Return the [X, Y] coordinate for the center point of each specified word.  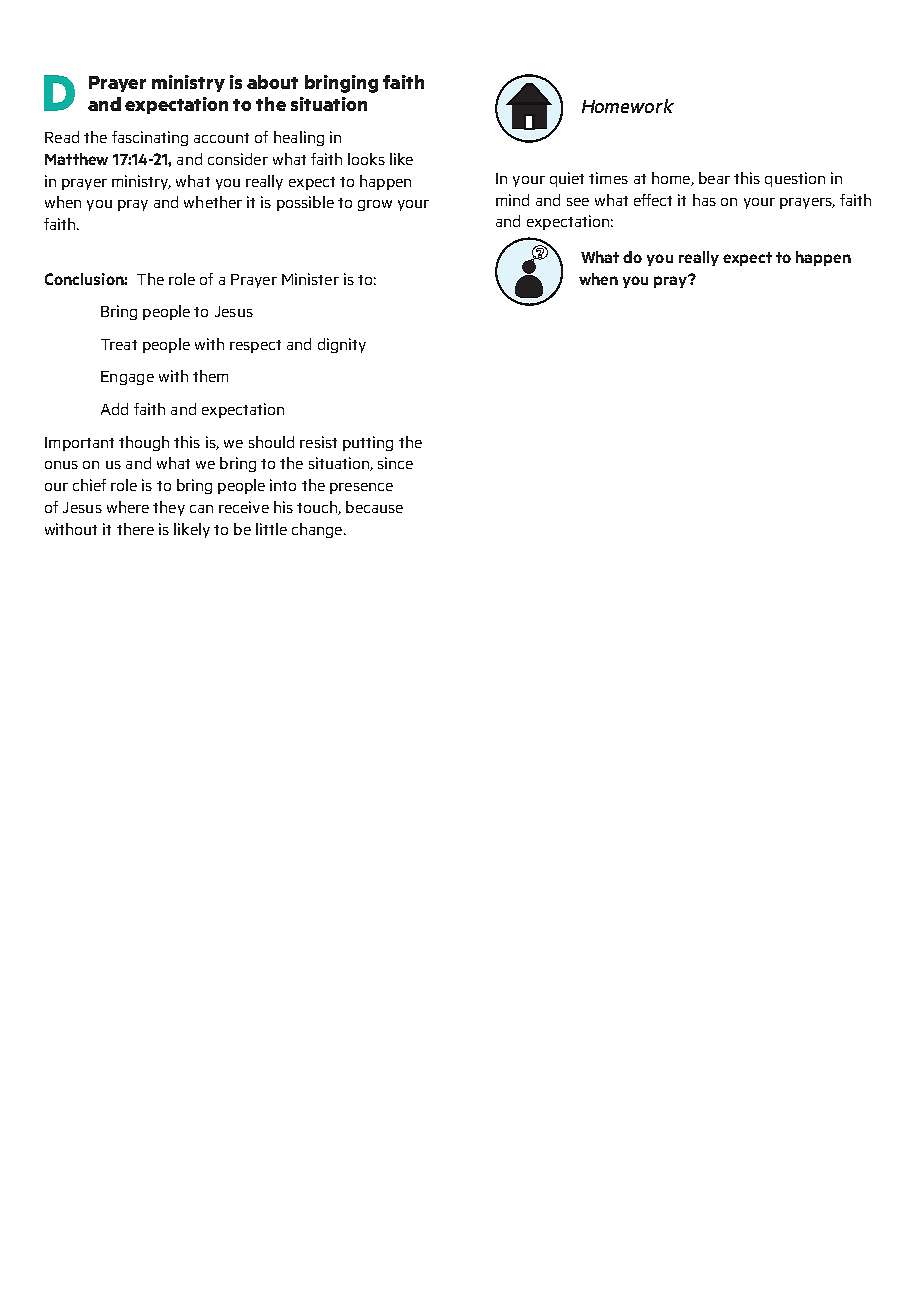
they [169, 508]
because [374, 507]
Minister [310, 279]
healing [299, 138]
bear [714, 178]
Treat [119, 344]
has [704, 200]
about [272, 82]
